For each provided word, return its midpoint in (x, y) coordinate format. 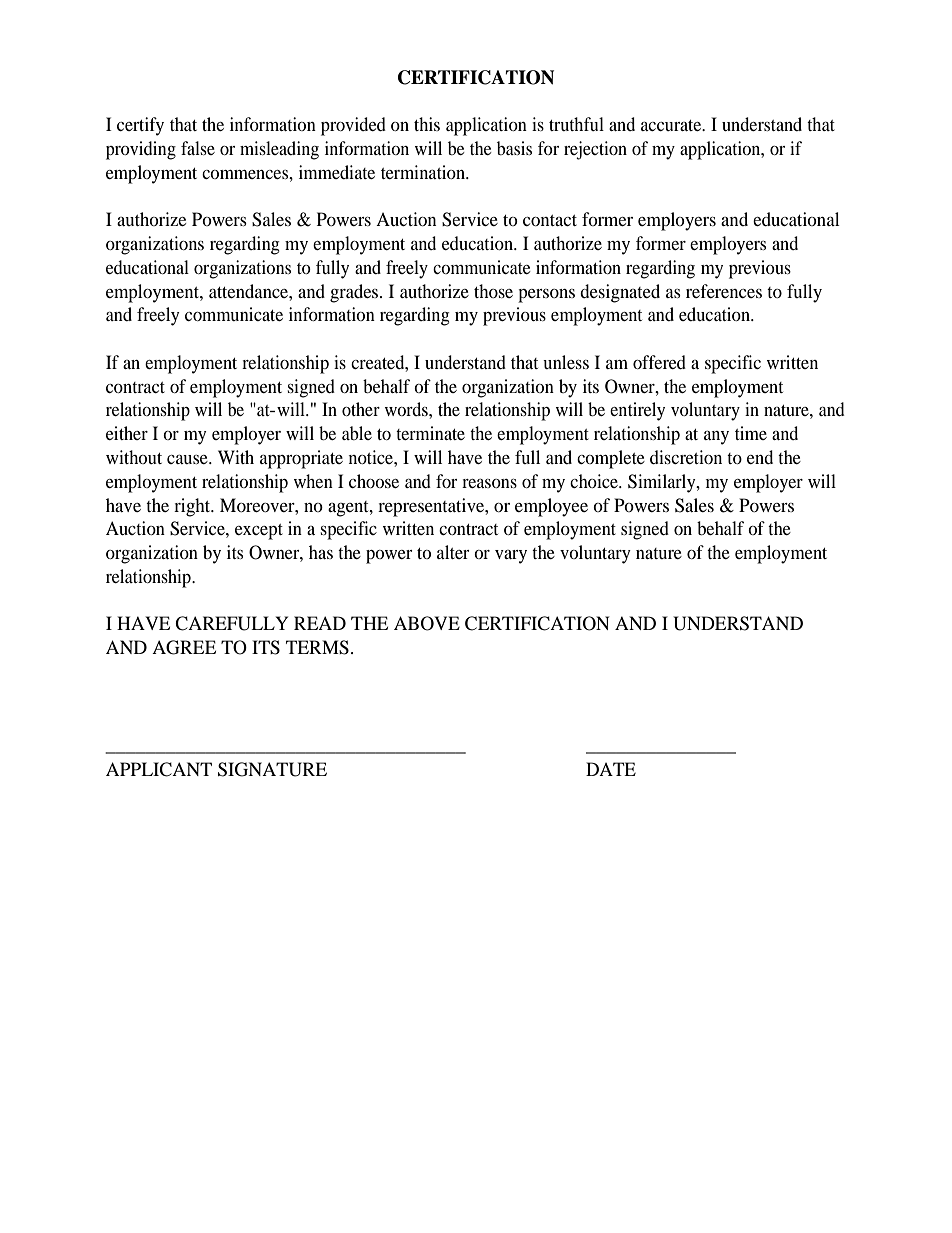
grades (355, 293)
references (724, 291)
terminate (430, 433)
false (198, 148)
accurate (672, 125)
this (427, 124)
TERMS (317, 647)
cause (188, 459)
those (493, 291)
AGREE (184, 647)
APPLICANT (159, 769)
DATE (611, 769)
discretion (686, 457)
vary (511, 557)
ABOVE (427, 623)
